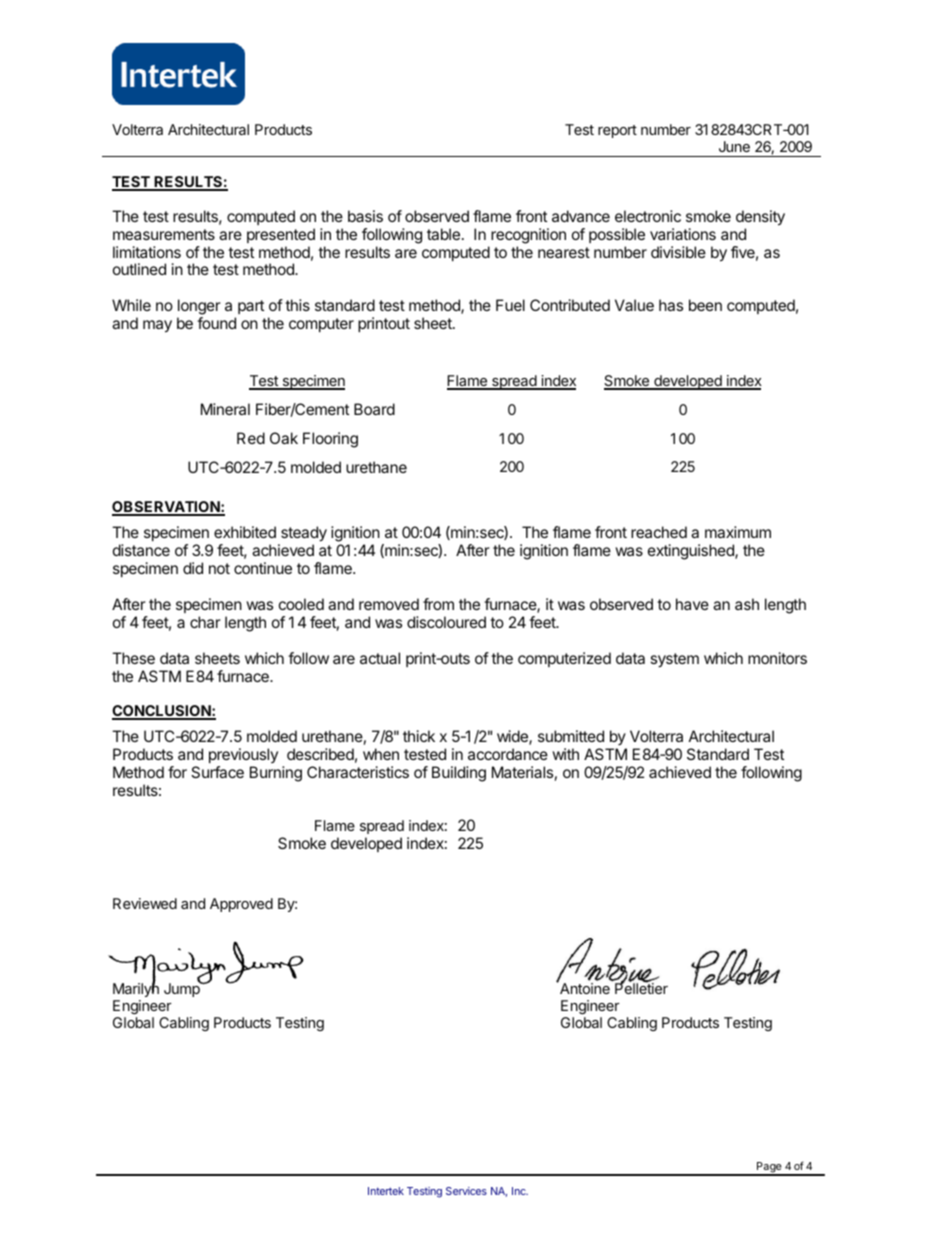 The height and width of the screenshot is (1233, 952). Describe the element at coordinates (217, 772) in the screenshot. I see `Surface` at that location.
